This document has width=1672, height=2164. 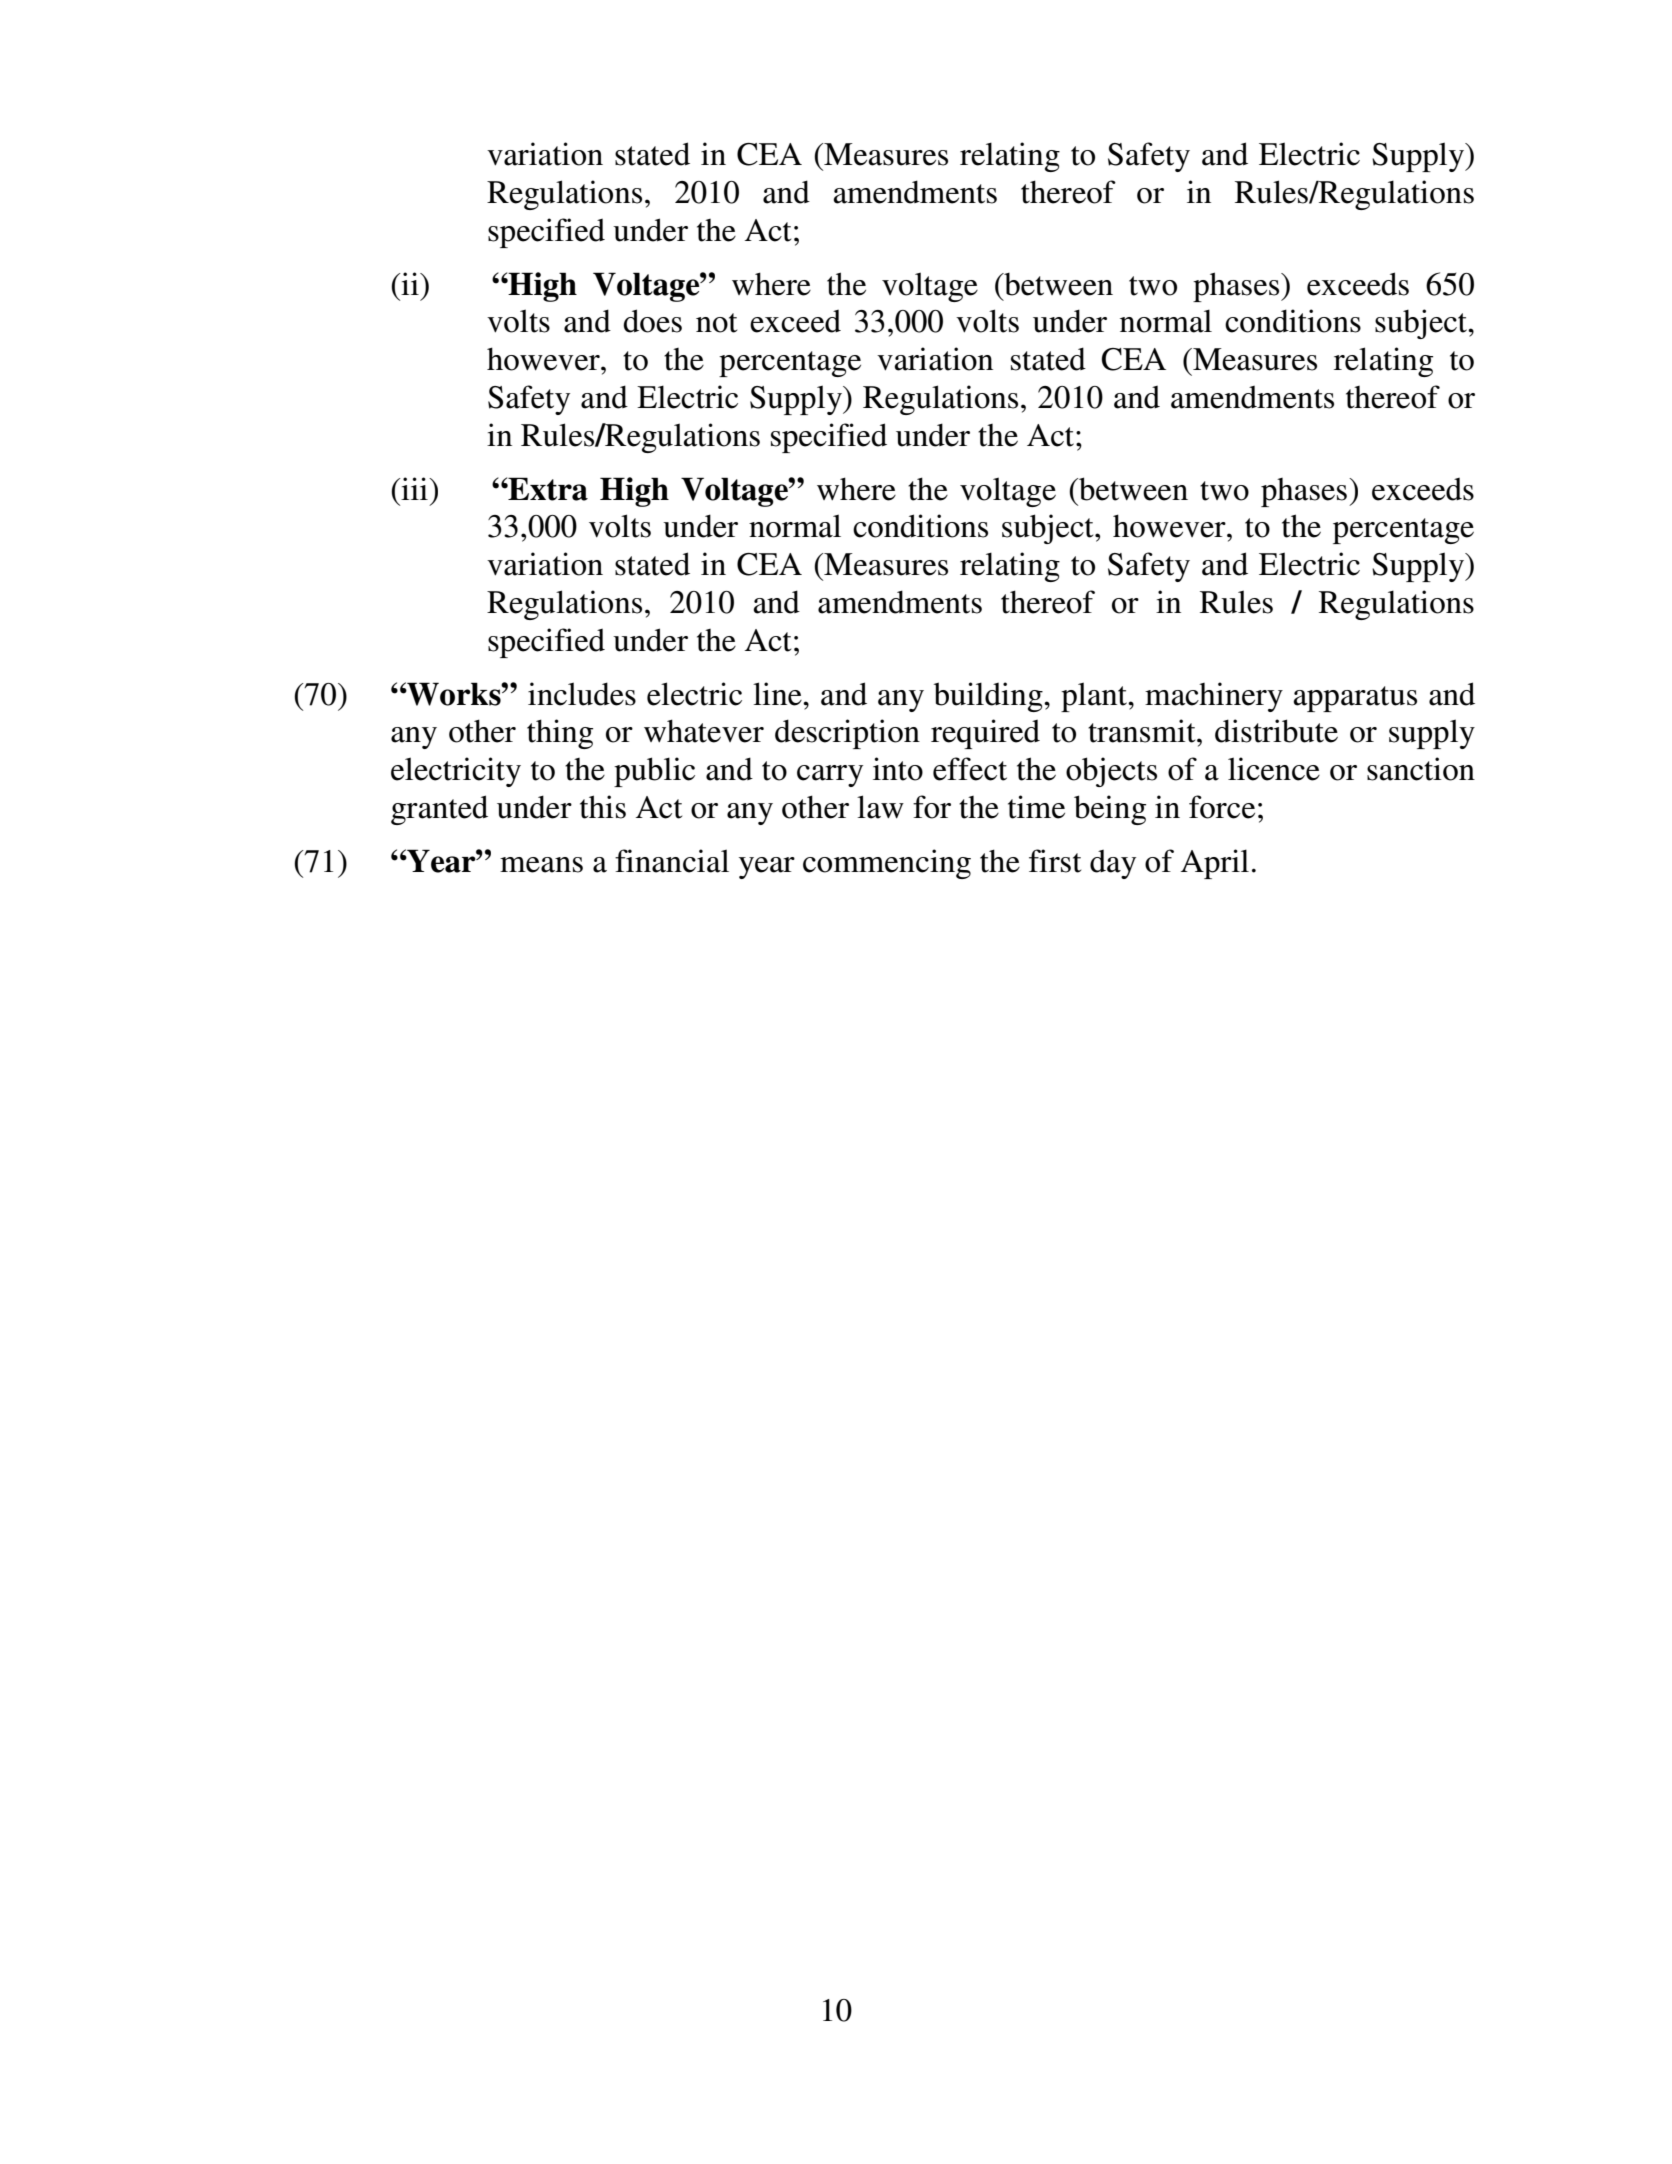 What do you see at coordinates (541, 865) in the document?
I see `means` at bounding box center [541, 865].
